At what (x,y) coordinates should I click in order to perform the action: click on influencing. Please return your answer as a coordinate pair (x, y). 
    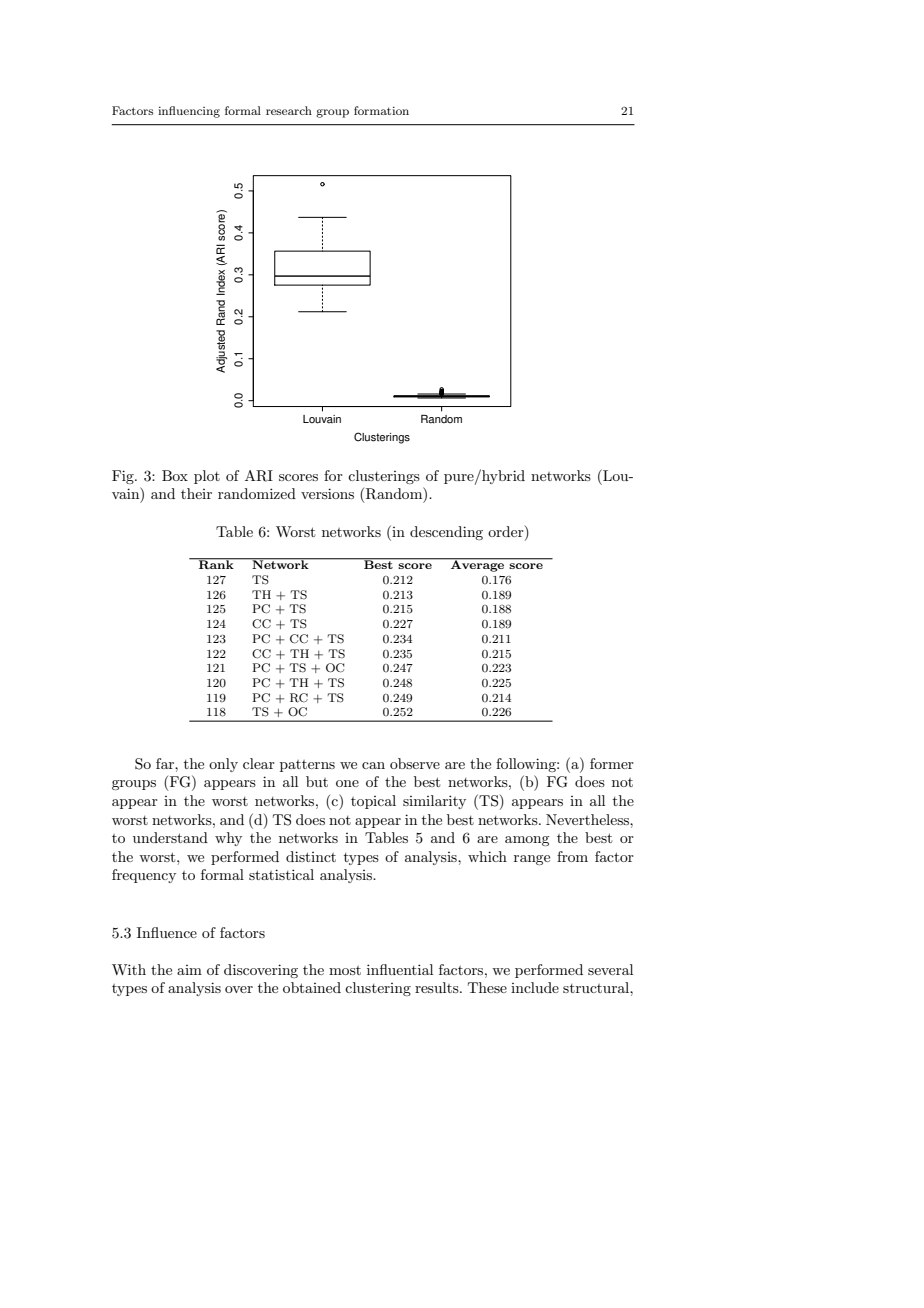
    Looking at the image, I should click on (189, 112).
